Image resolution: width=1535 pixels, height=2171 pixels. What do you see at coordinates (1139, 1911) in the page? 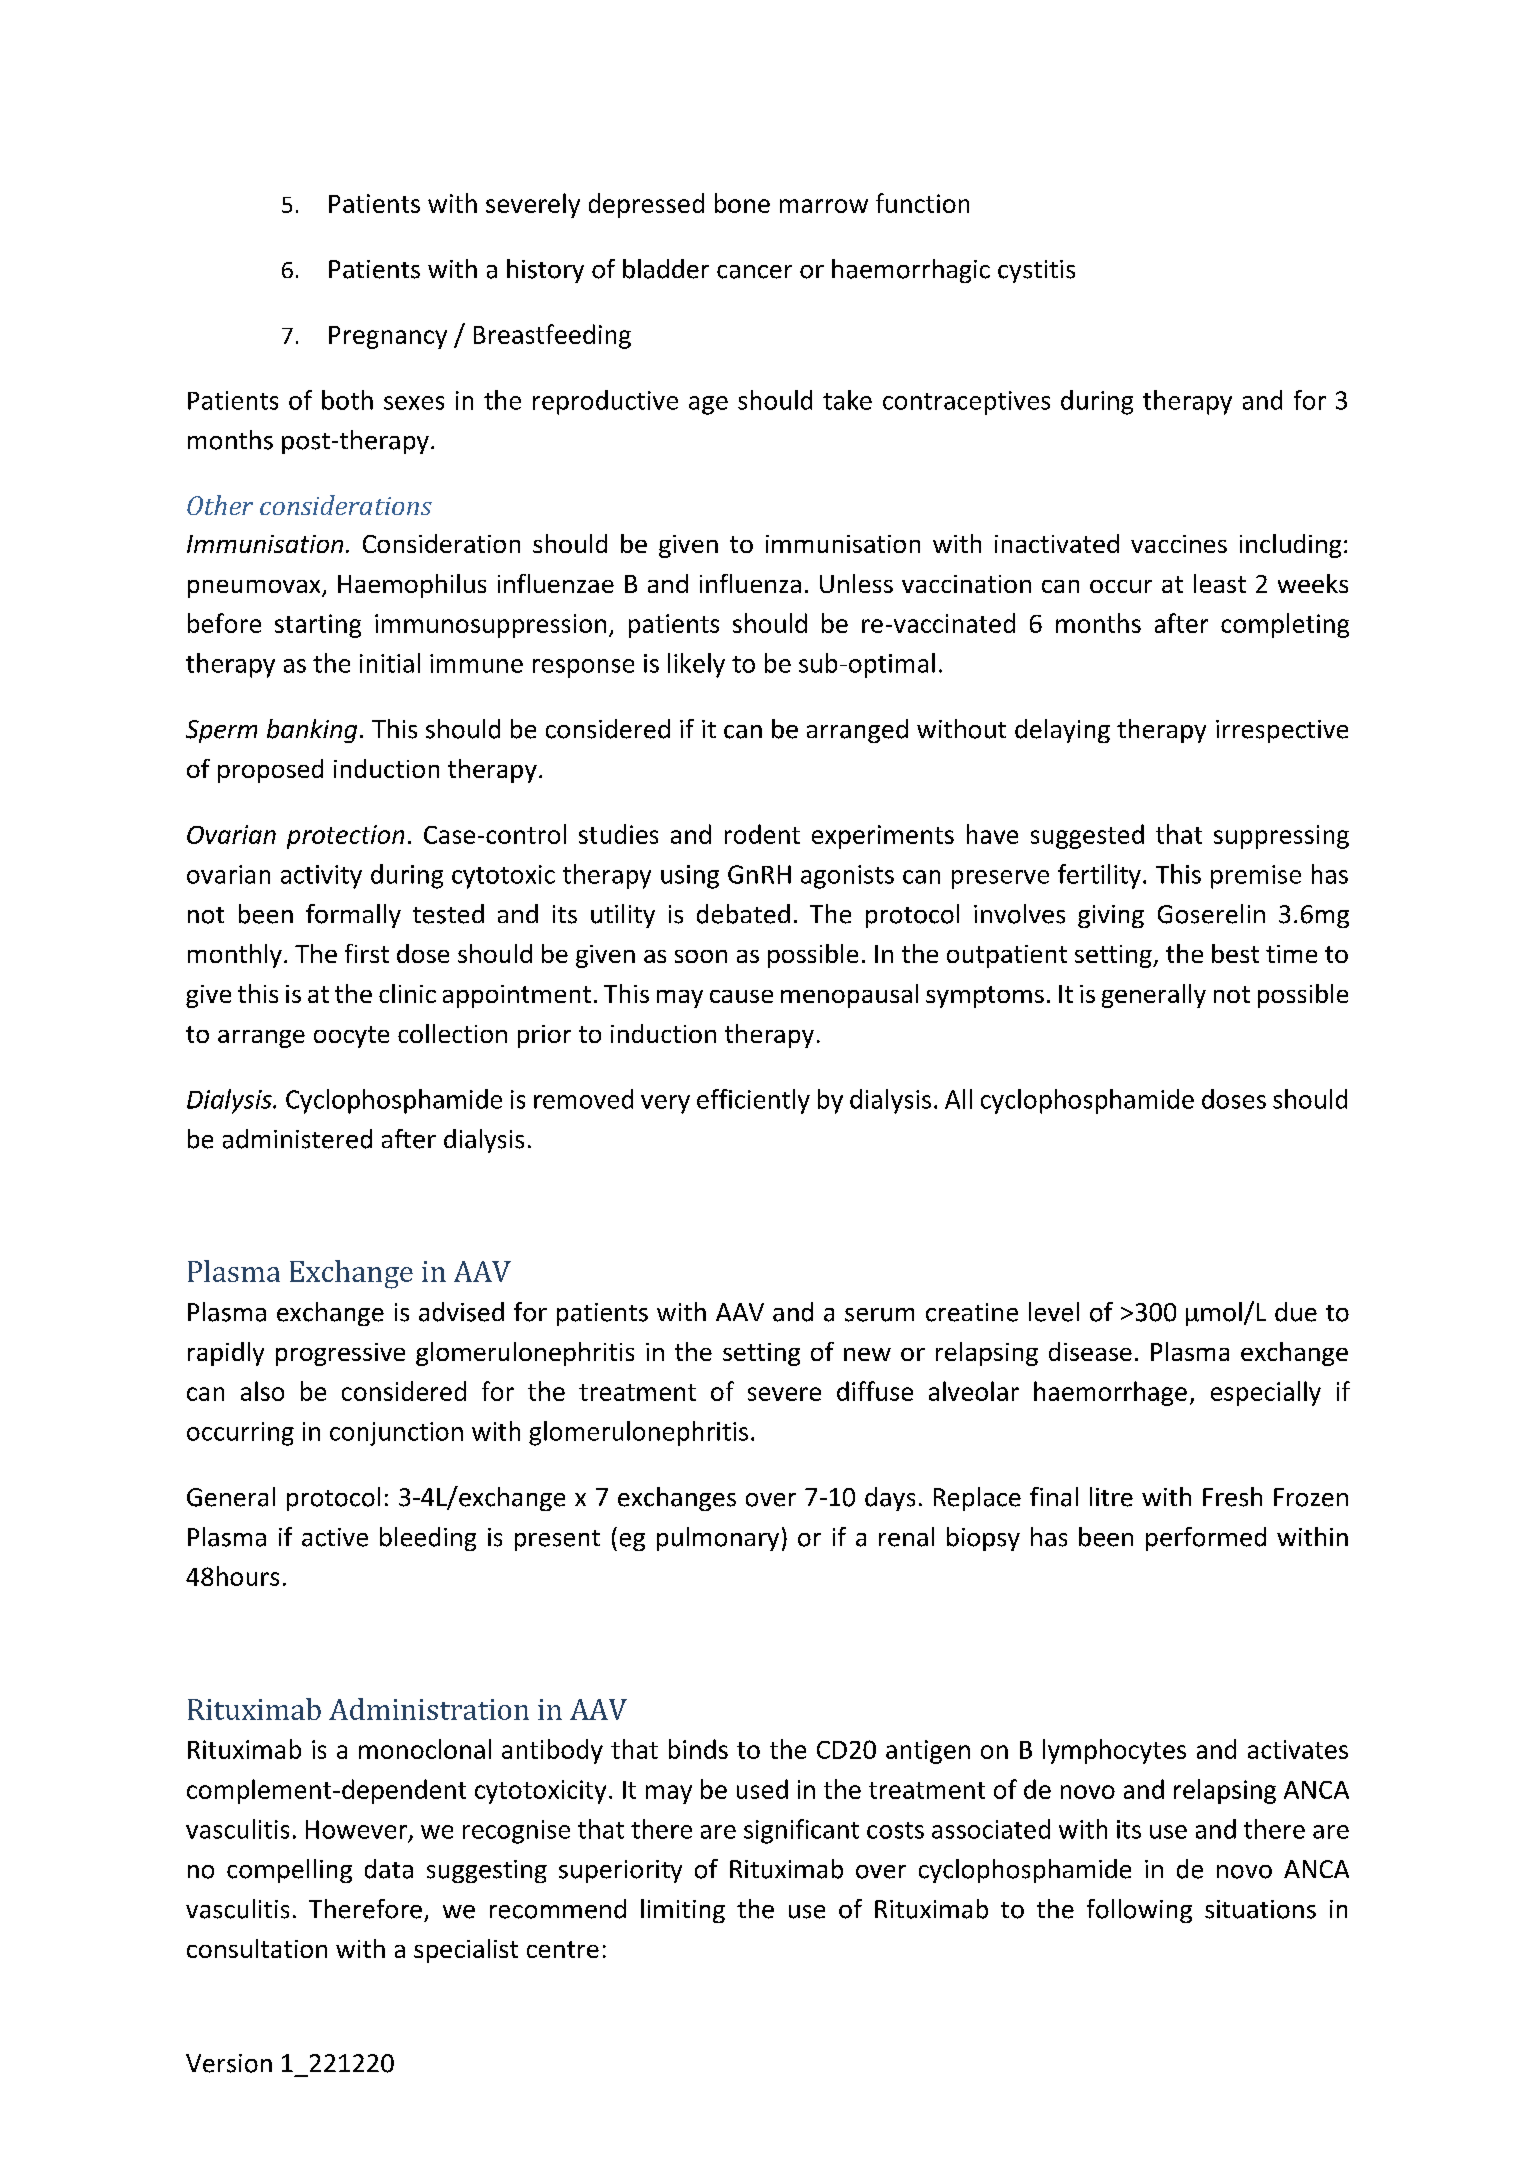
I see `following` at bounding box center [1139, 1911].
